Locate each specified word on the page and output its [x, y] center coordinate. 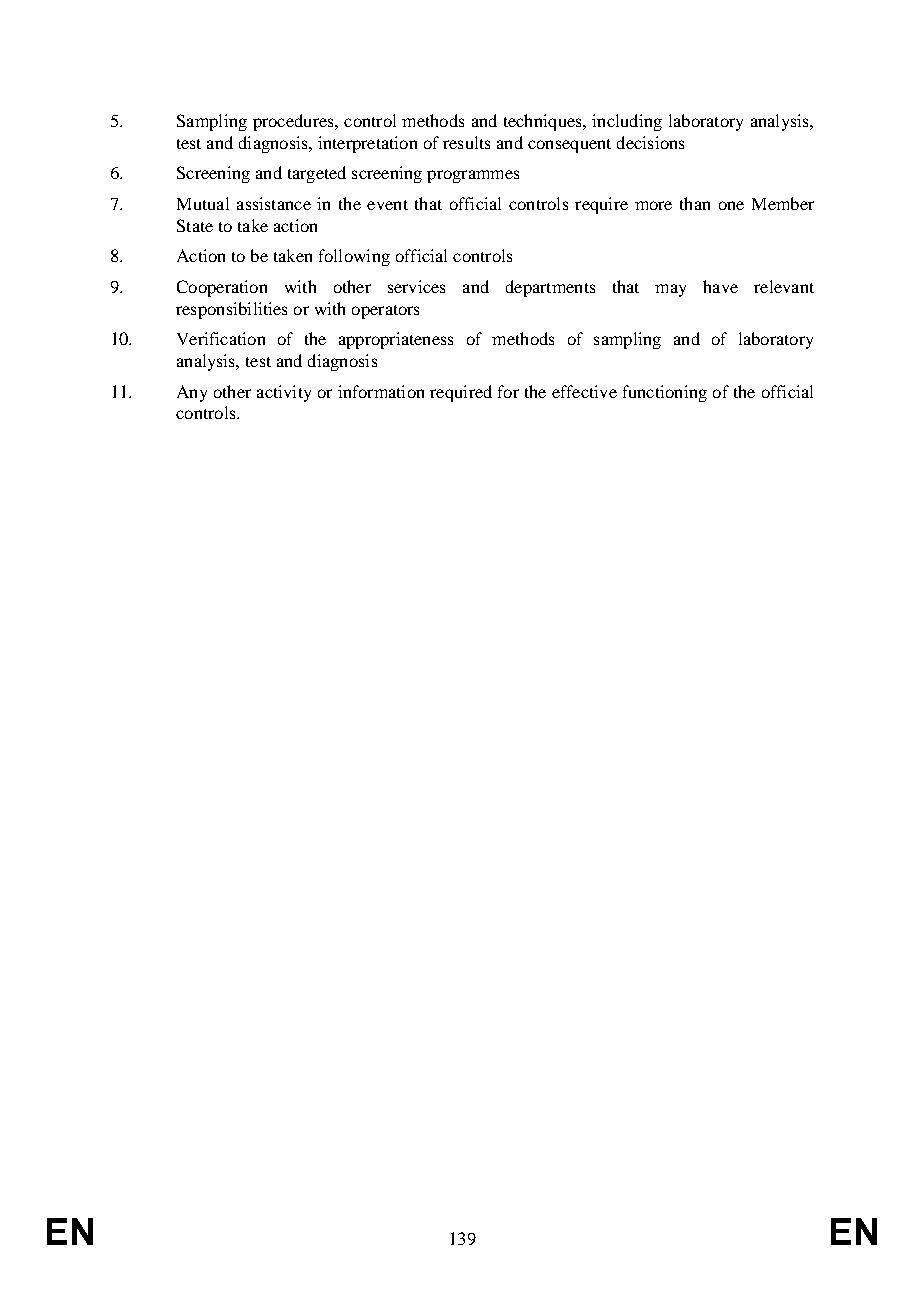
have [720, 286]
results [466, 142]
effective [584, 391]
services [416, 286]
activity [284, 393]
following [354, 257]
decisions [650, 142]
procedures [294, 122]
